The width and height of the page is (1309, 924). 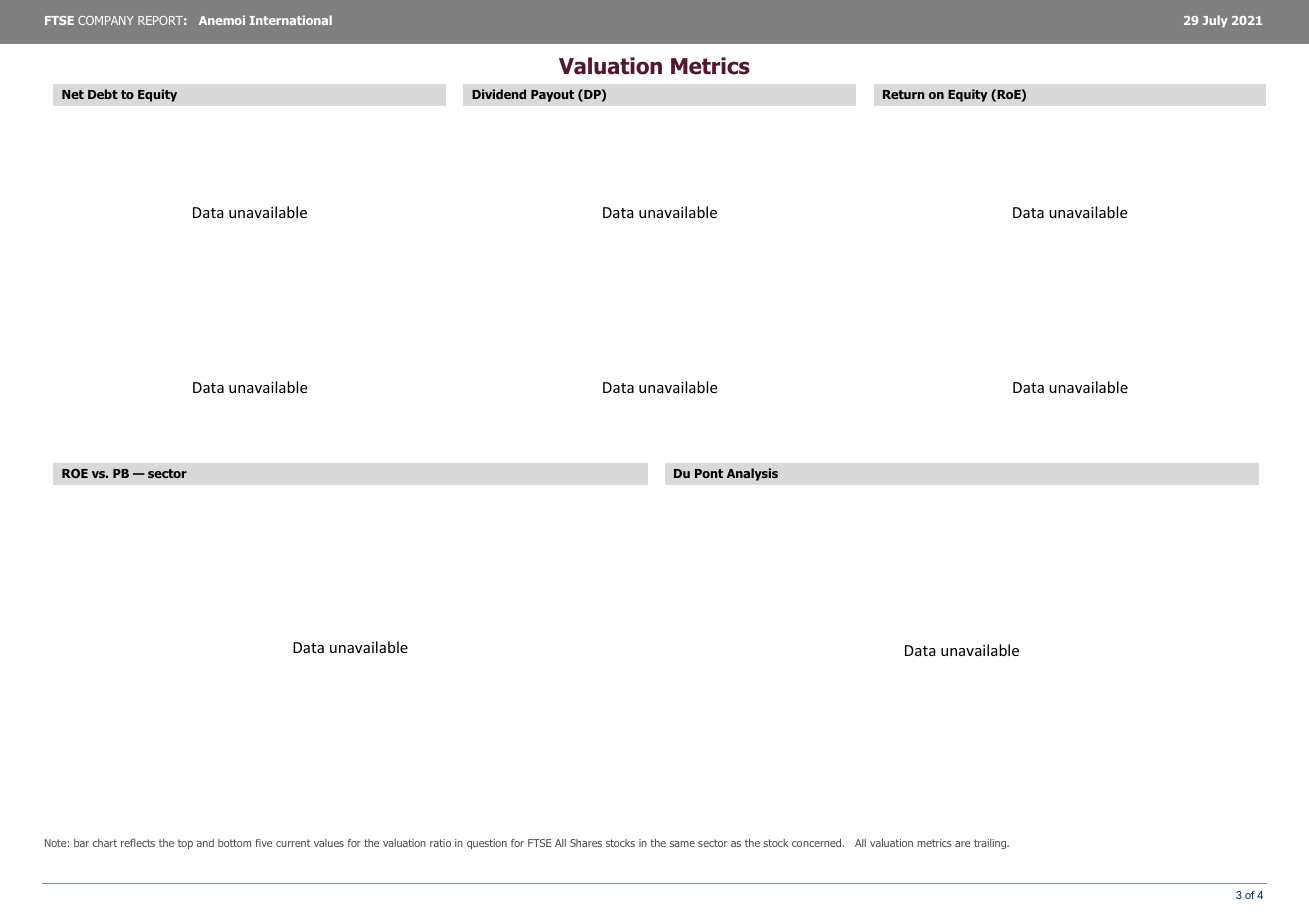 I want to click on Analysis, so click(x=752, y=474).
